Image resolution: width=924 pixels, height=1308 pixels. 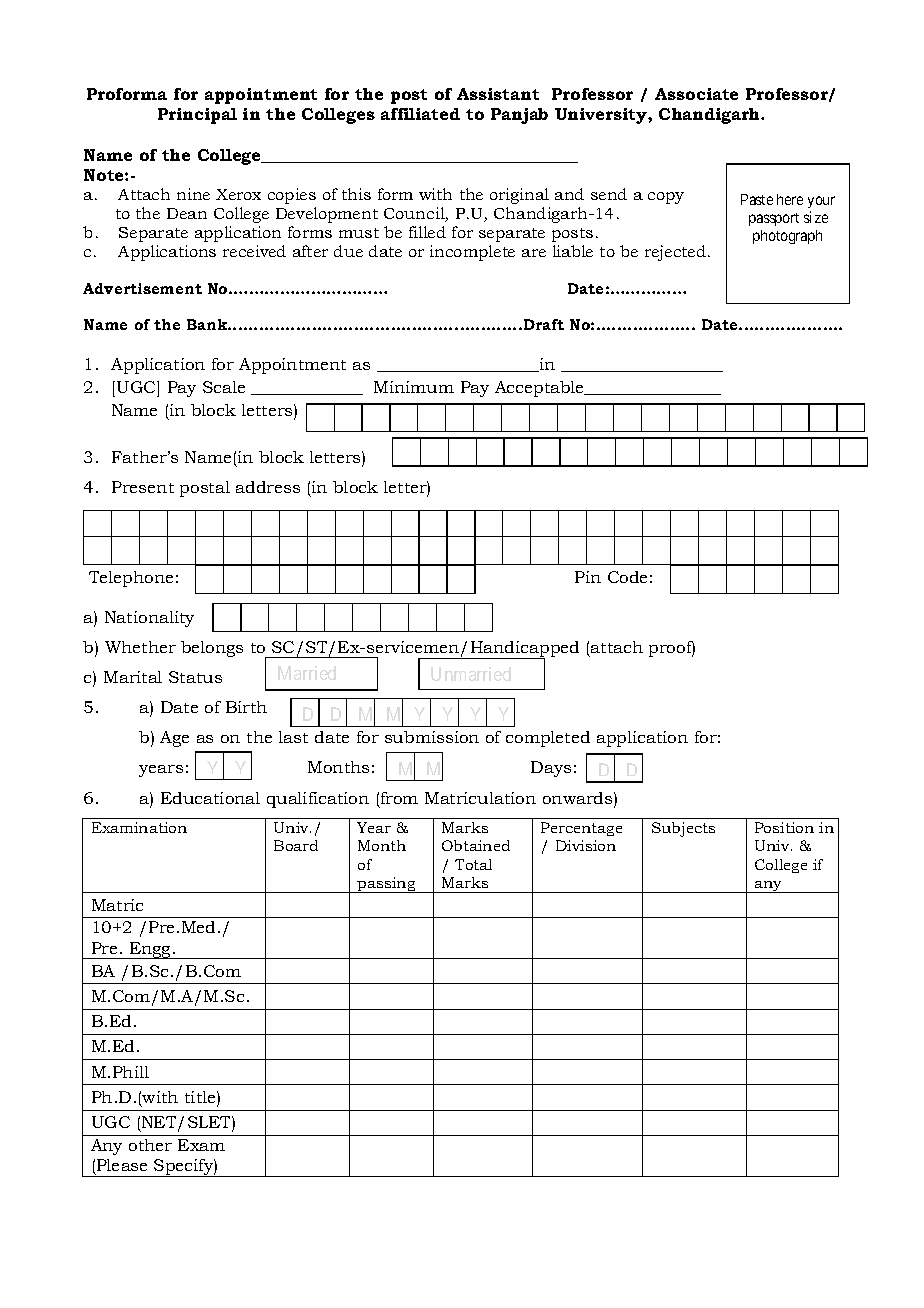 What do you see at coordinates (296, 845) in the screenshot?
I see `Board` at bounding box center [296, 845].
